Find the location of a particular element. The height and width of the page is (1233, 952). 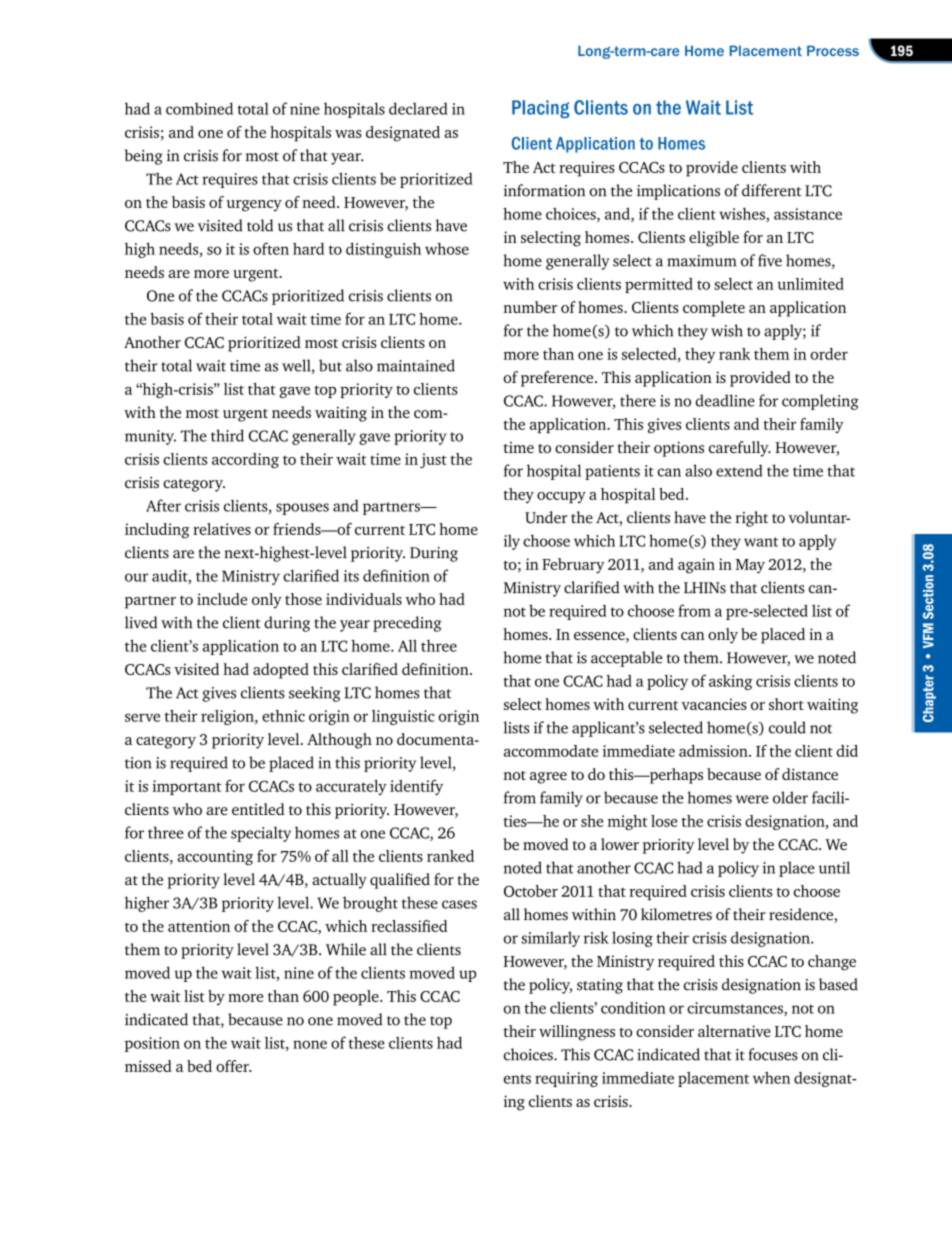

extend is located at coordinates (739, 470).
